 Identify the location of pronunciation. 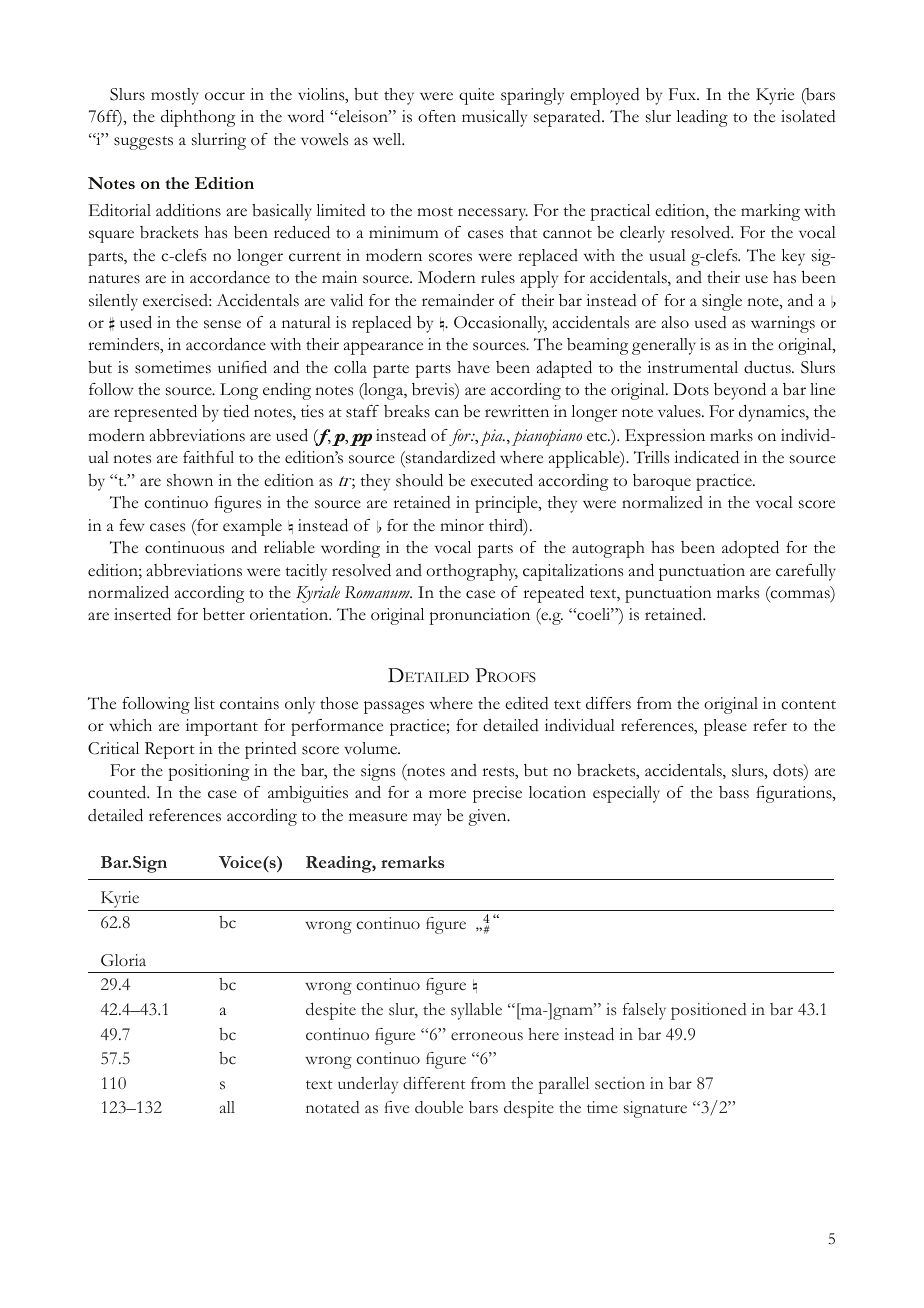
(480, 616).
